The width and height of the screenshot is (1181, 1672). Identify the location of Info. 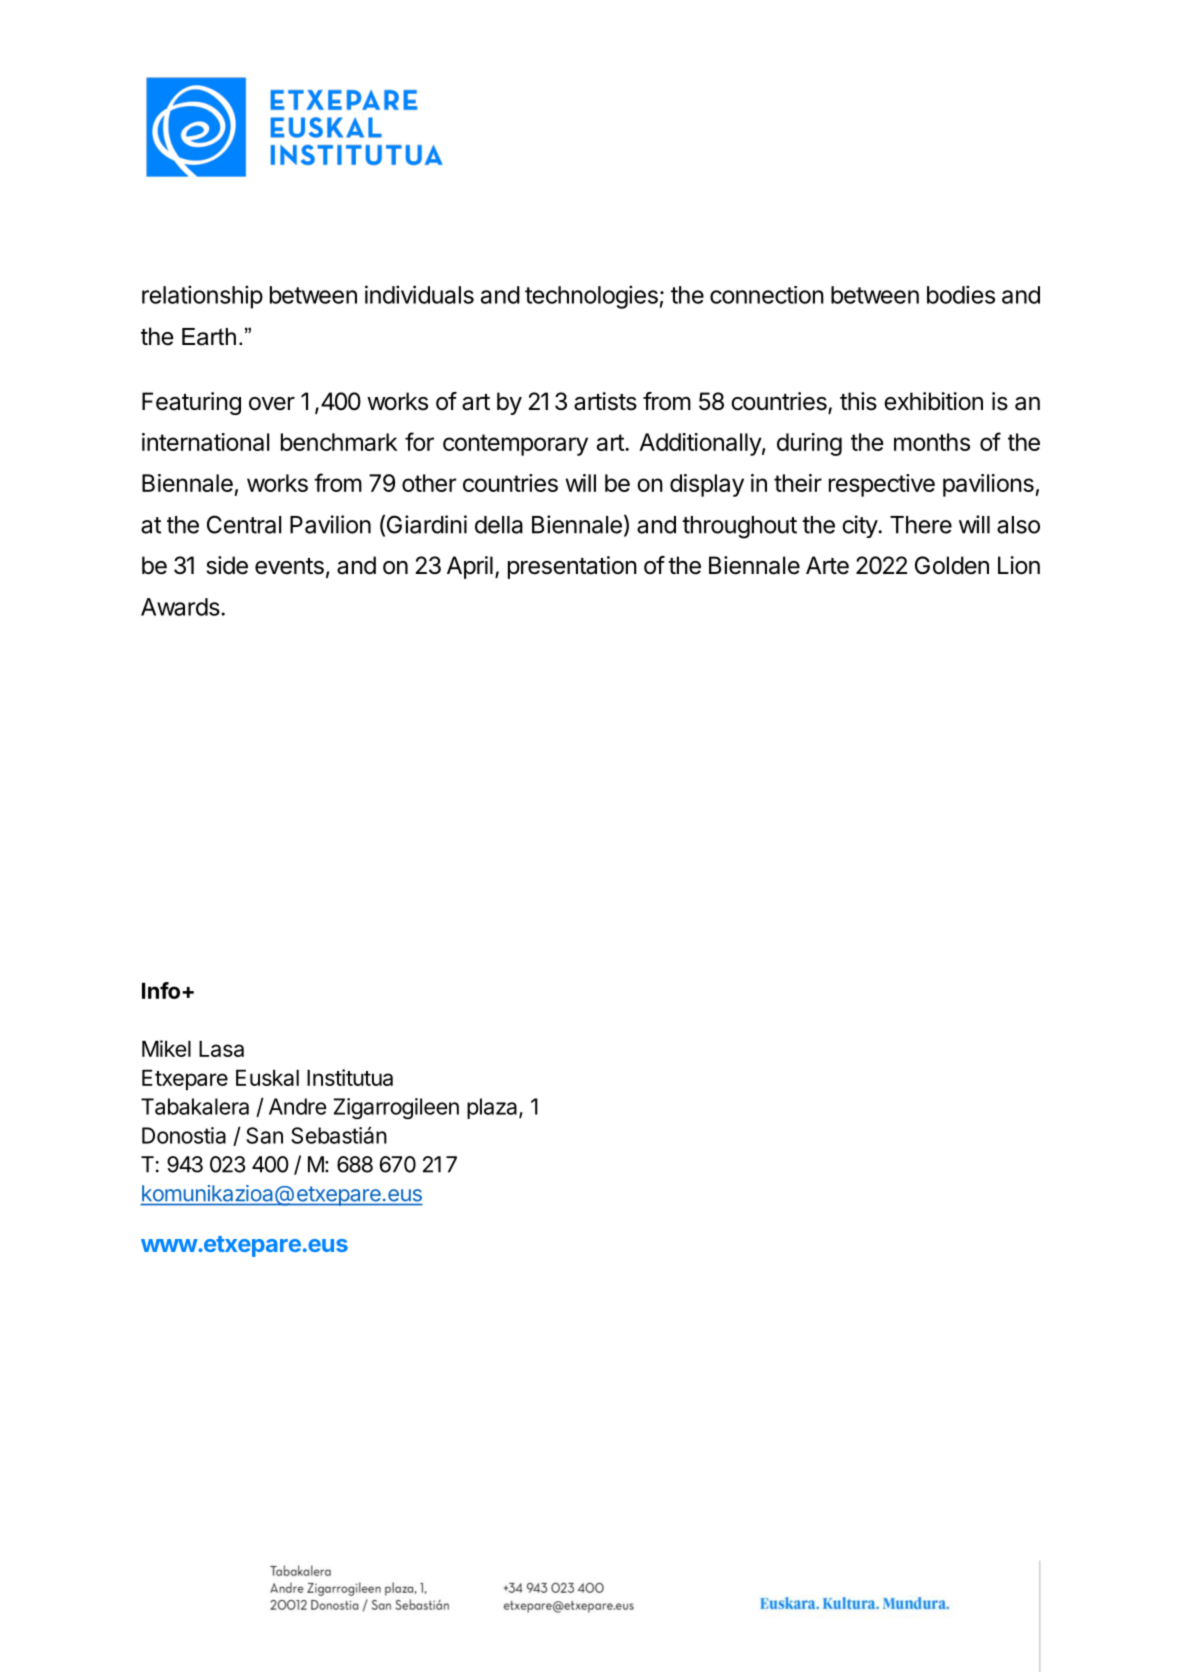
(162, 990).
